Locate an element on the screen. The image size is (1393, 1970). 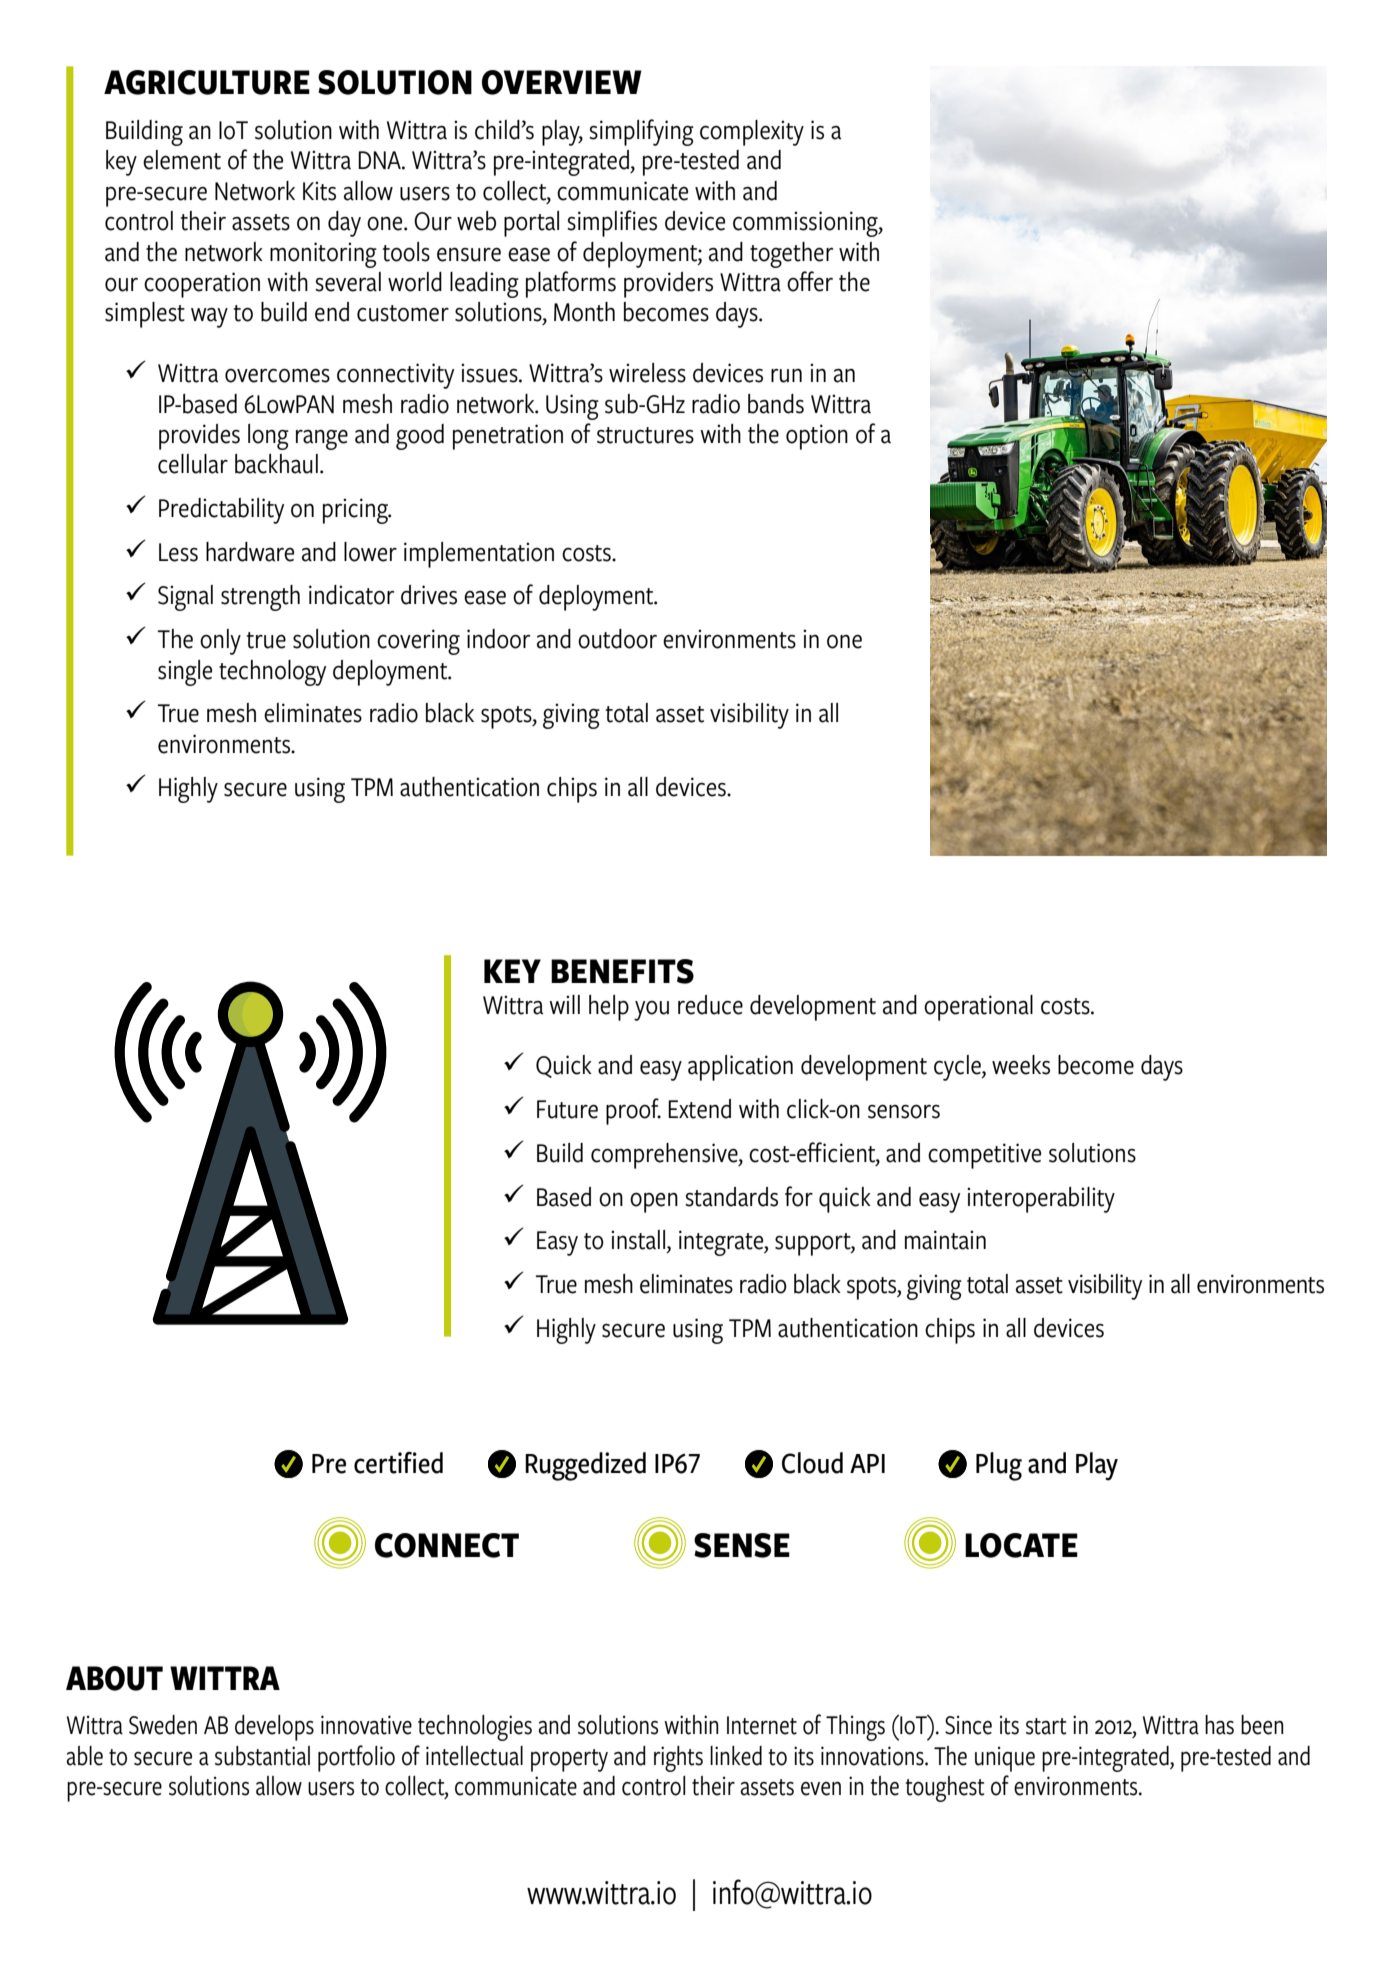
commissioning is located at coordinates (806, 224).
